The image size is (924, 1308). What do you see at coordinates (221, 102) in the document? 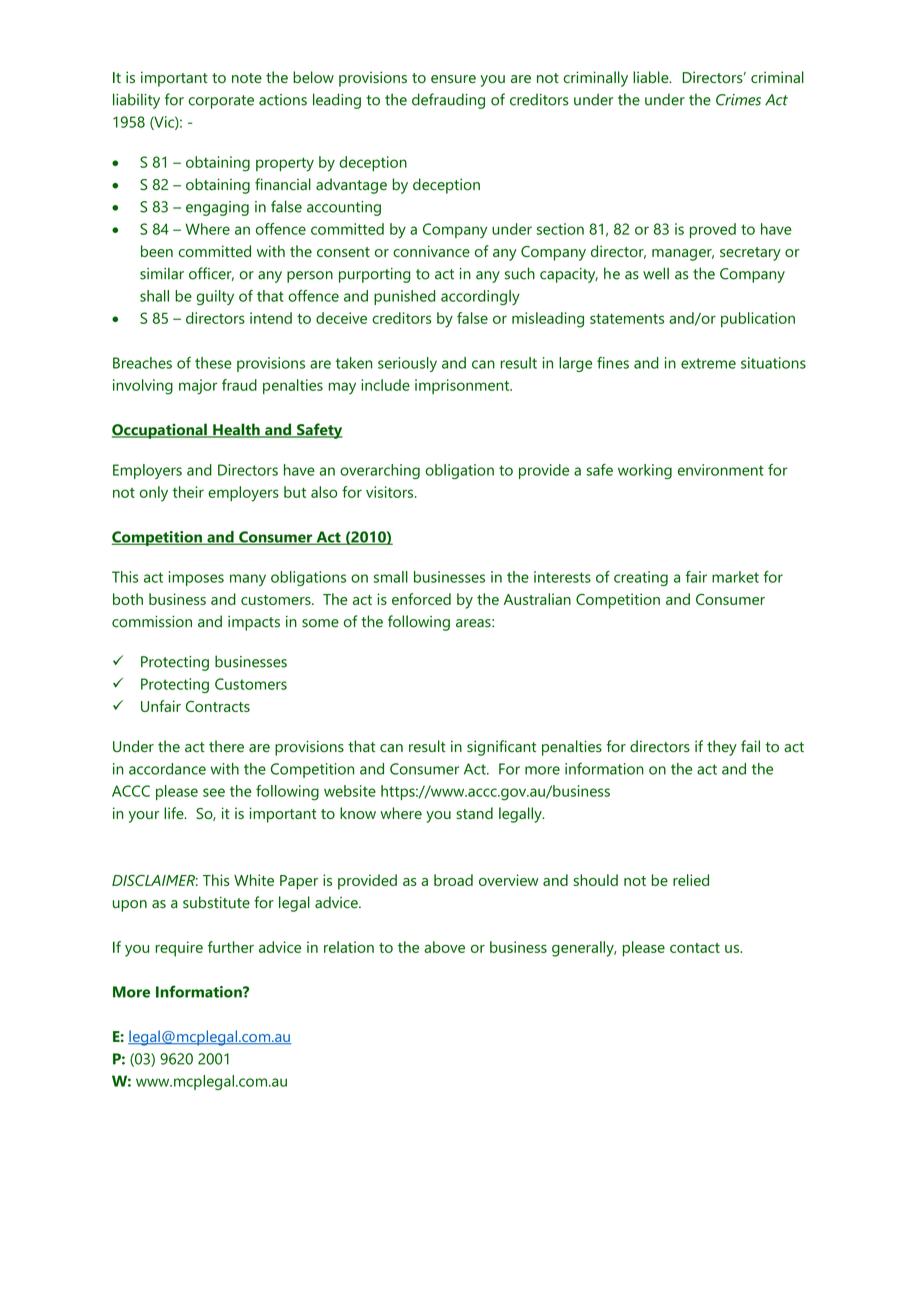
I see `corporate` at bounding box center [221, 102].
